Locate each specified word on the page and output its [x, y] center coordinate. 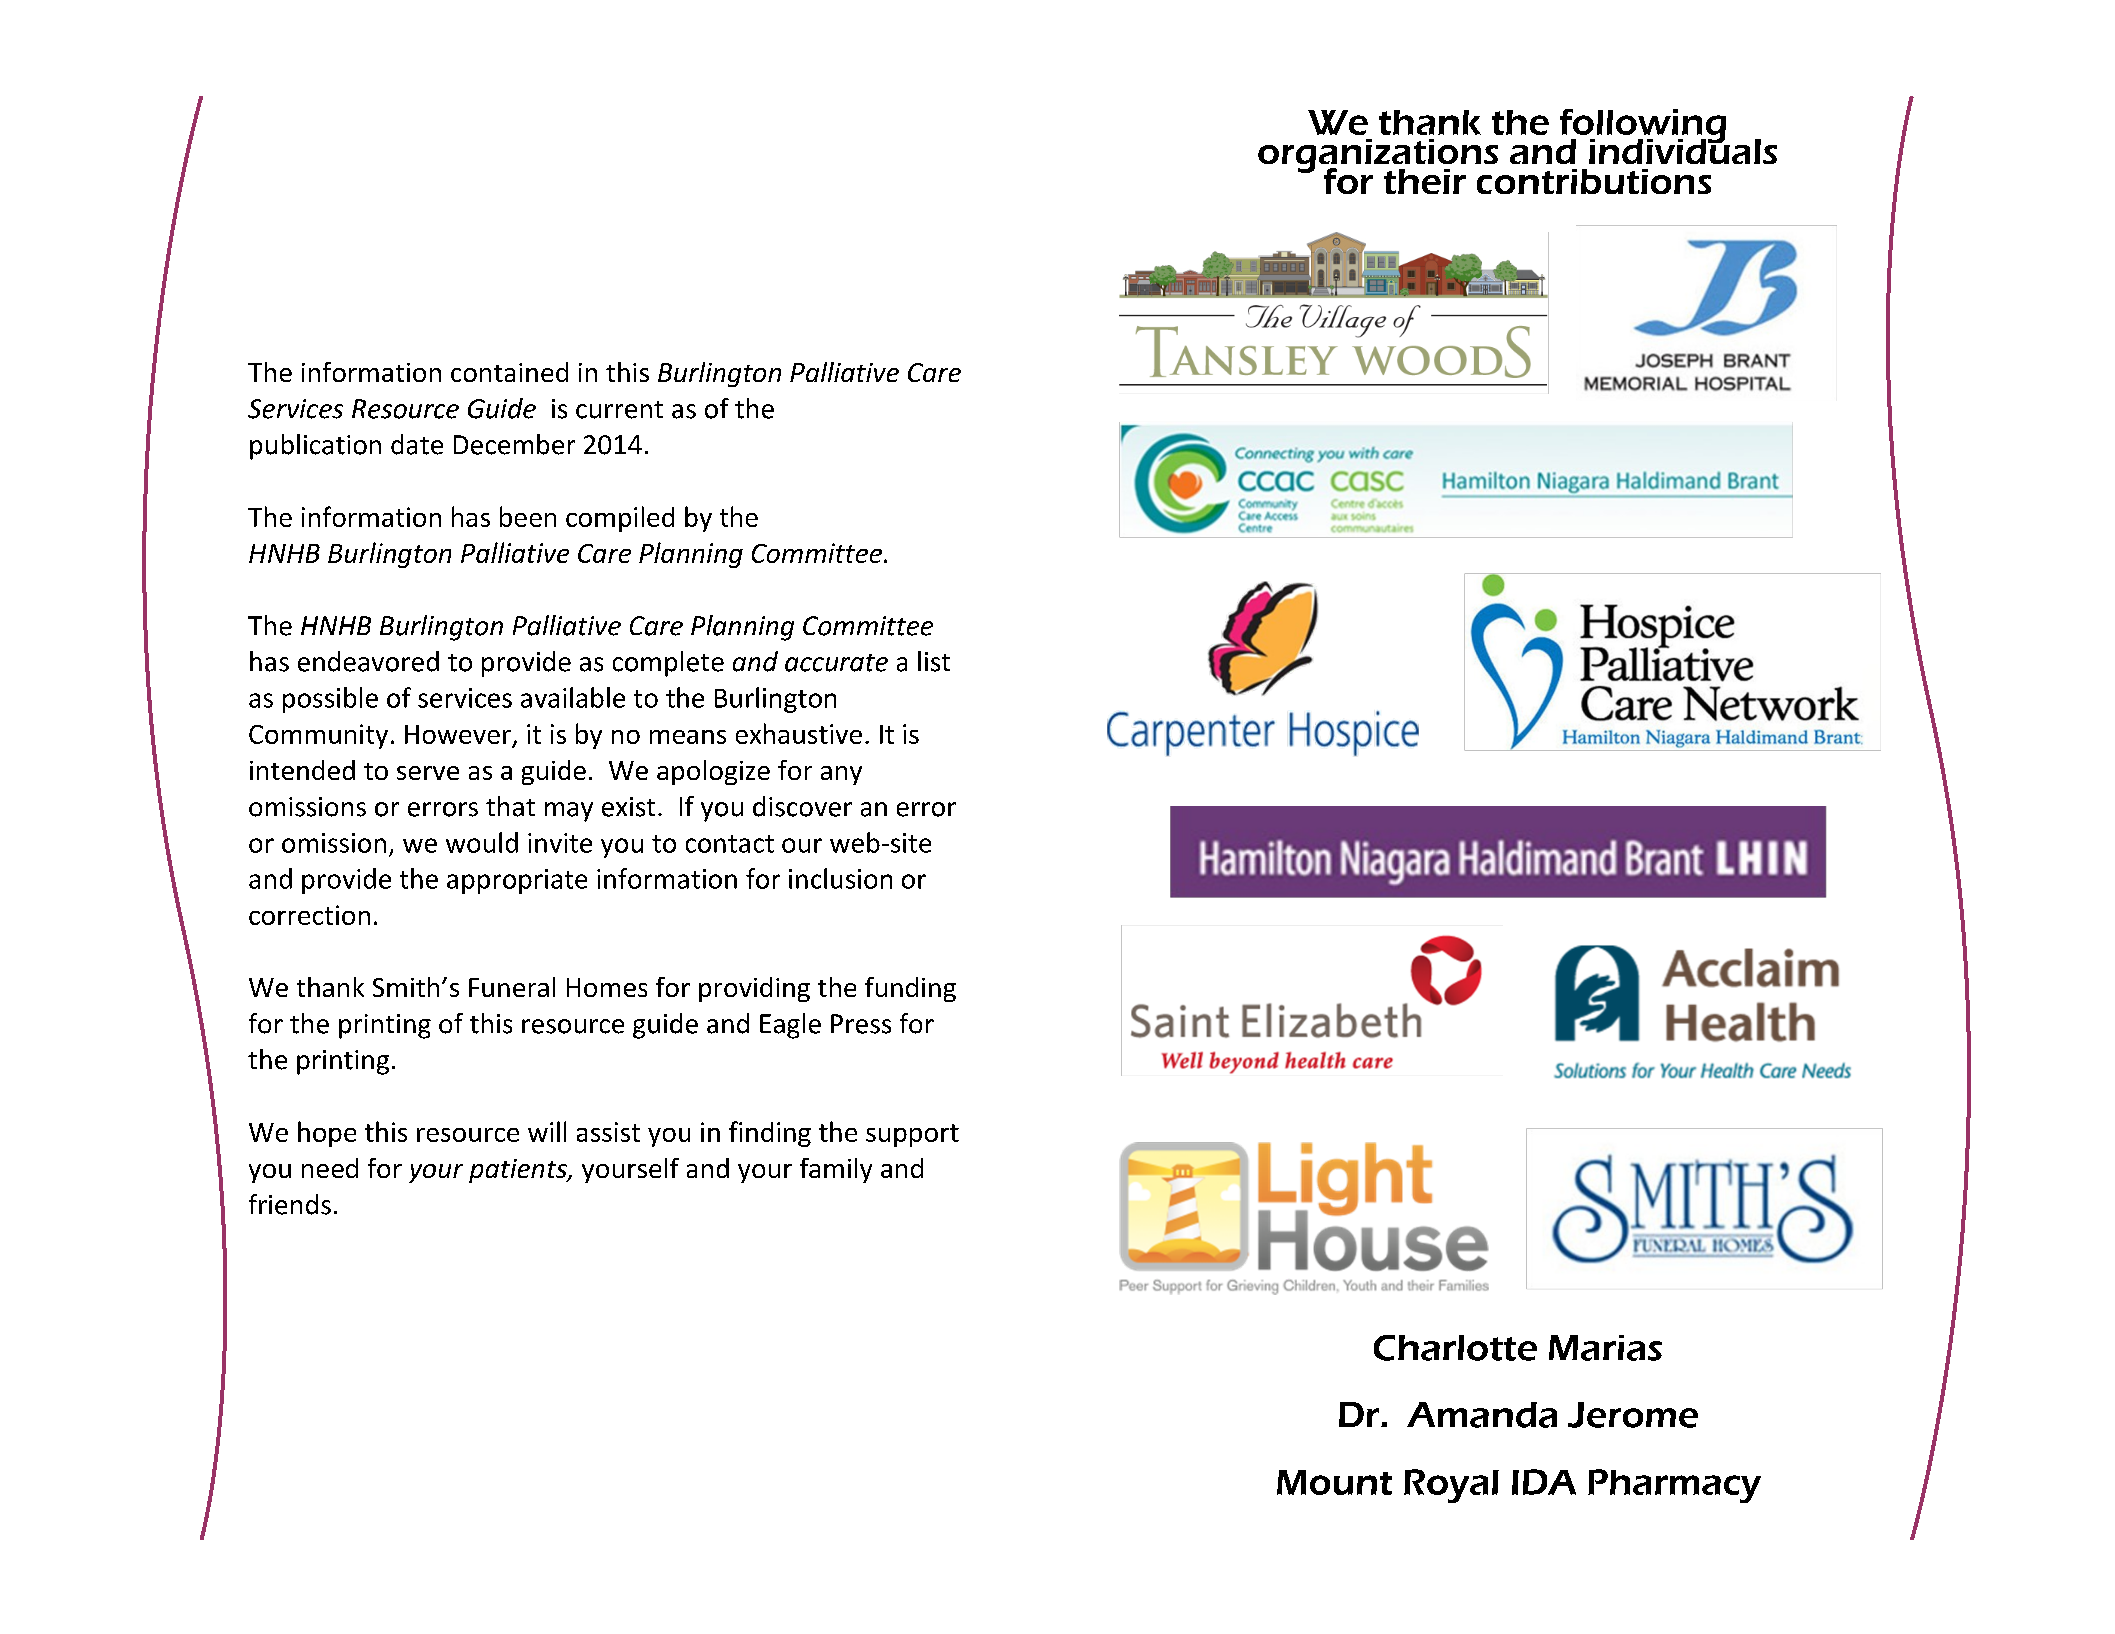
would [482, 842]
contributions [1594, 181]
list [934, 661]
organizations [1378, 157]
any [841, 775]
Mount [1334, 1482]
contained [509, 372]
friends [290, 1204]
